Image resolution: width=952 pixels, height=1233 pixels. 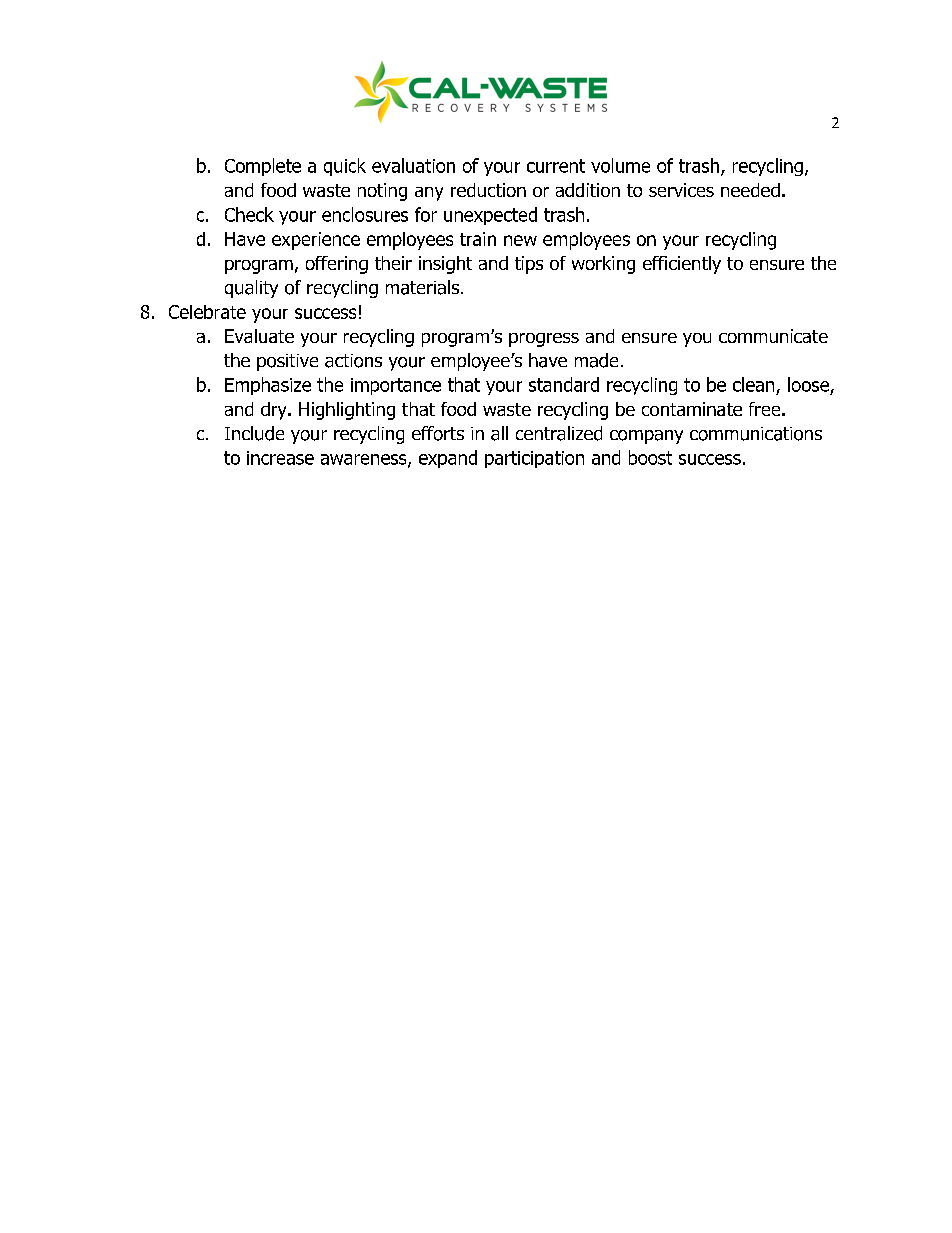 What do you see at coordinates (263, 167) in the screenshot?
I see `Complete` at bounding box center [263, 167].
